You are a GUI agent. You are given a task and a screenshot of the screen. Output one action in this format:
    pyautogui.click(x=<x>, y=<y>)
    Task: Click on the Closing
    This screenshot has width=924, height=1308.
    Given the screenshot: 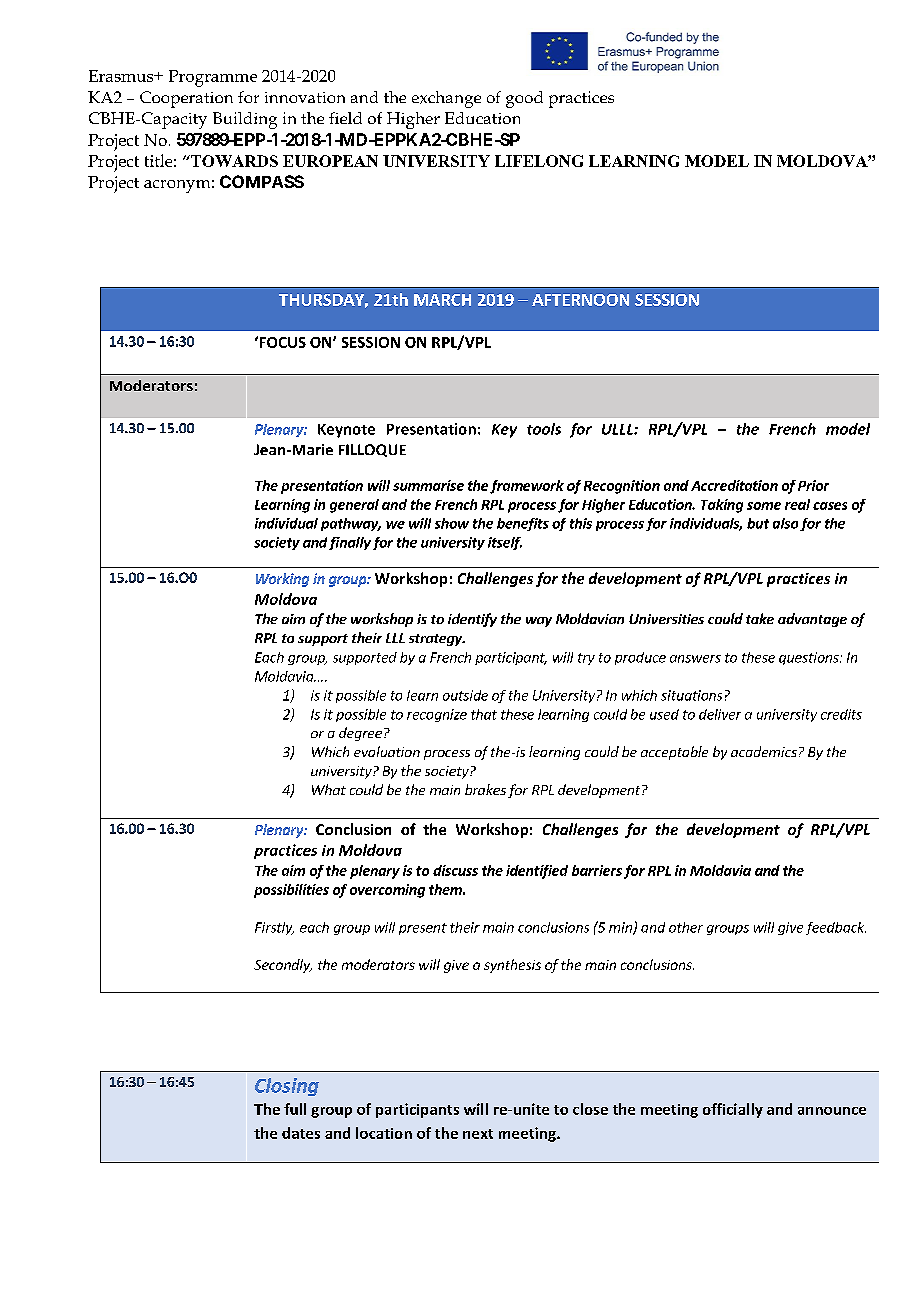 What is the action you would take?
    pyautogui.click(x=287, y=1087)
